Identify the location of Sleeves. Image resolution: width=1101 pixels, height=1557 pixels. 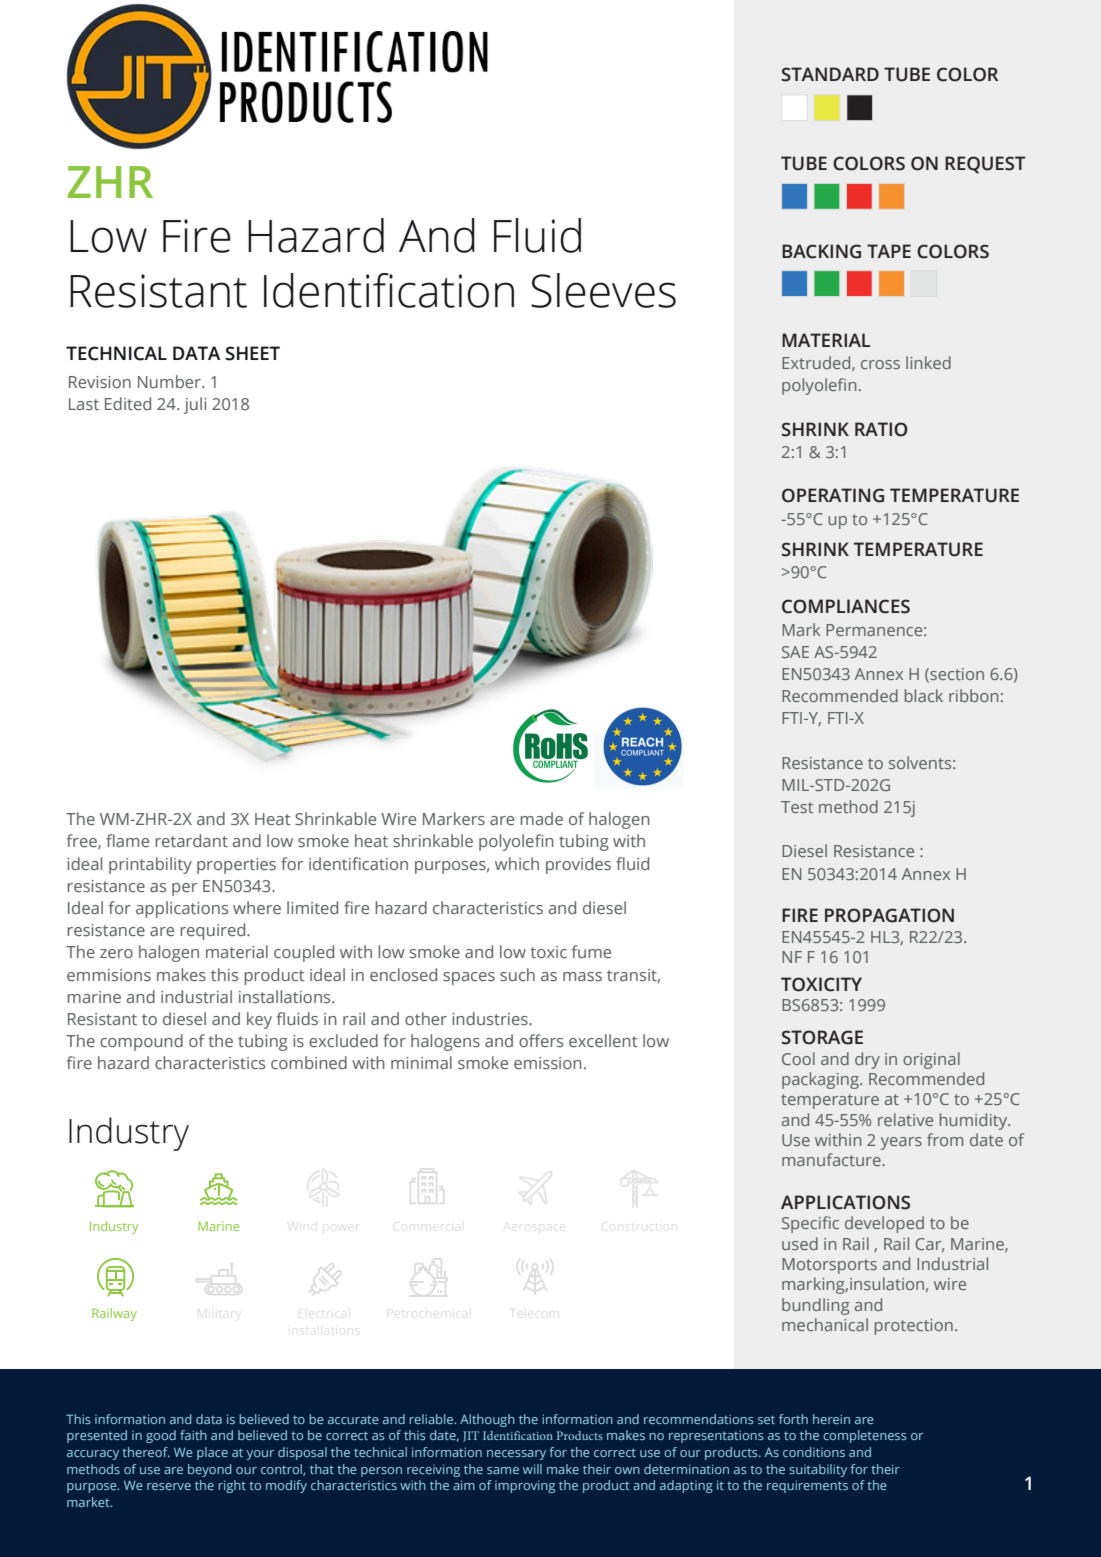
(603, 290).
